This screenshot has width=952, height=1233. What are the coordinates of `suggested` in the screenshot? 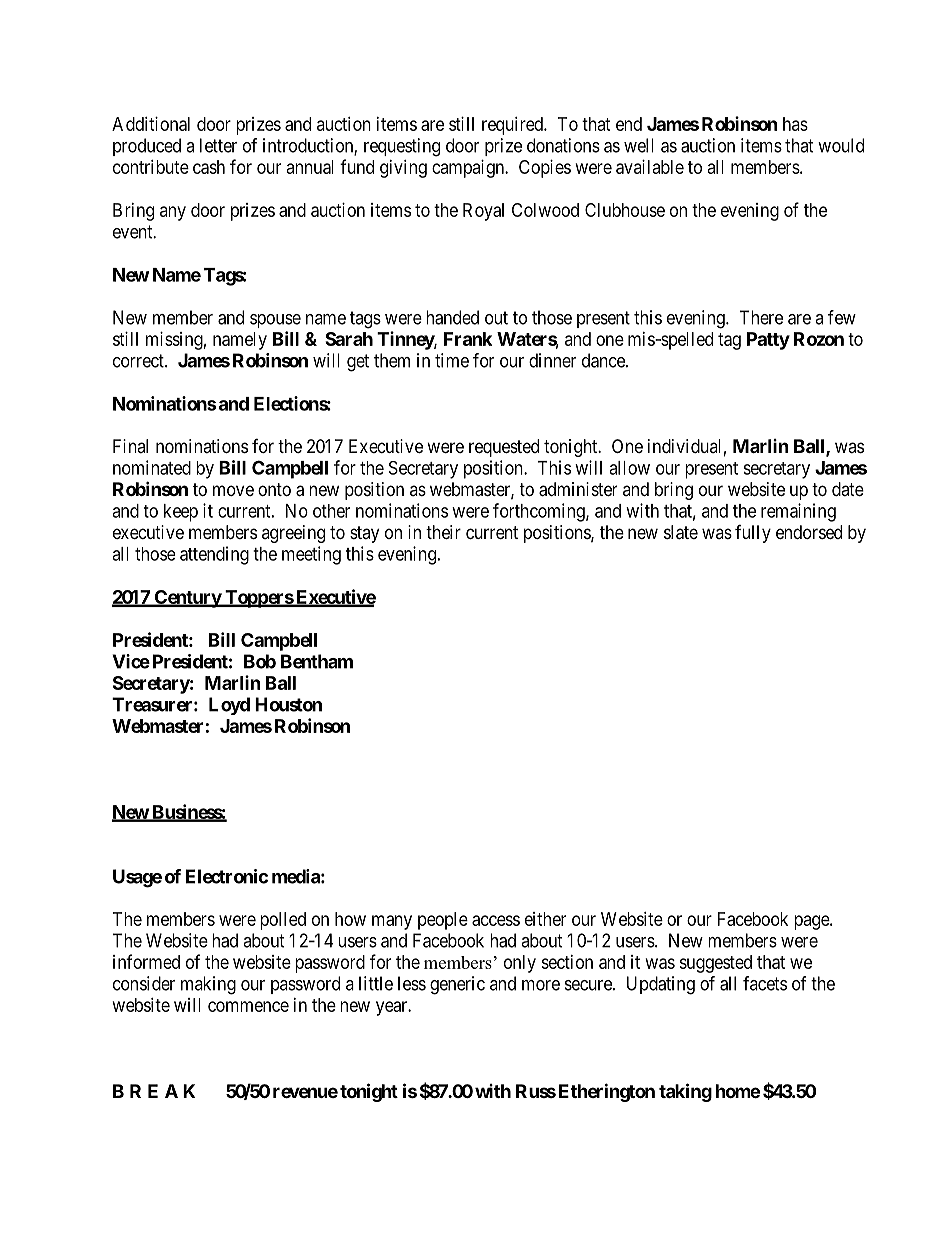 It's located at (715, 964).
